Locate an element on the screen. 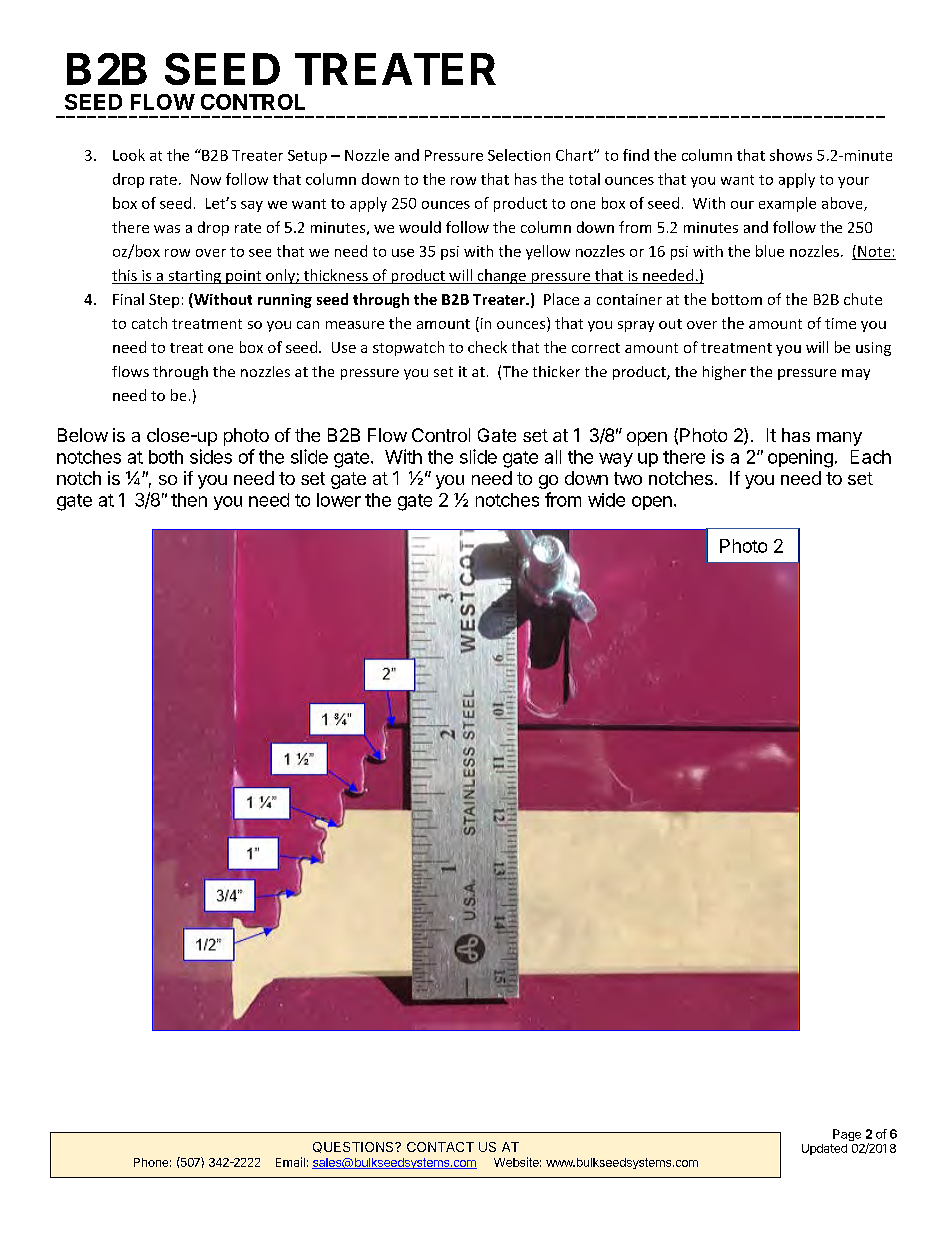 This screenshot has height=1233, width=952. wide is located at coordinates (606, 500).
